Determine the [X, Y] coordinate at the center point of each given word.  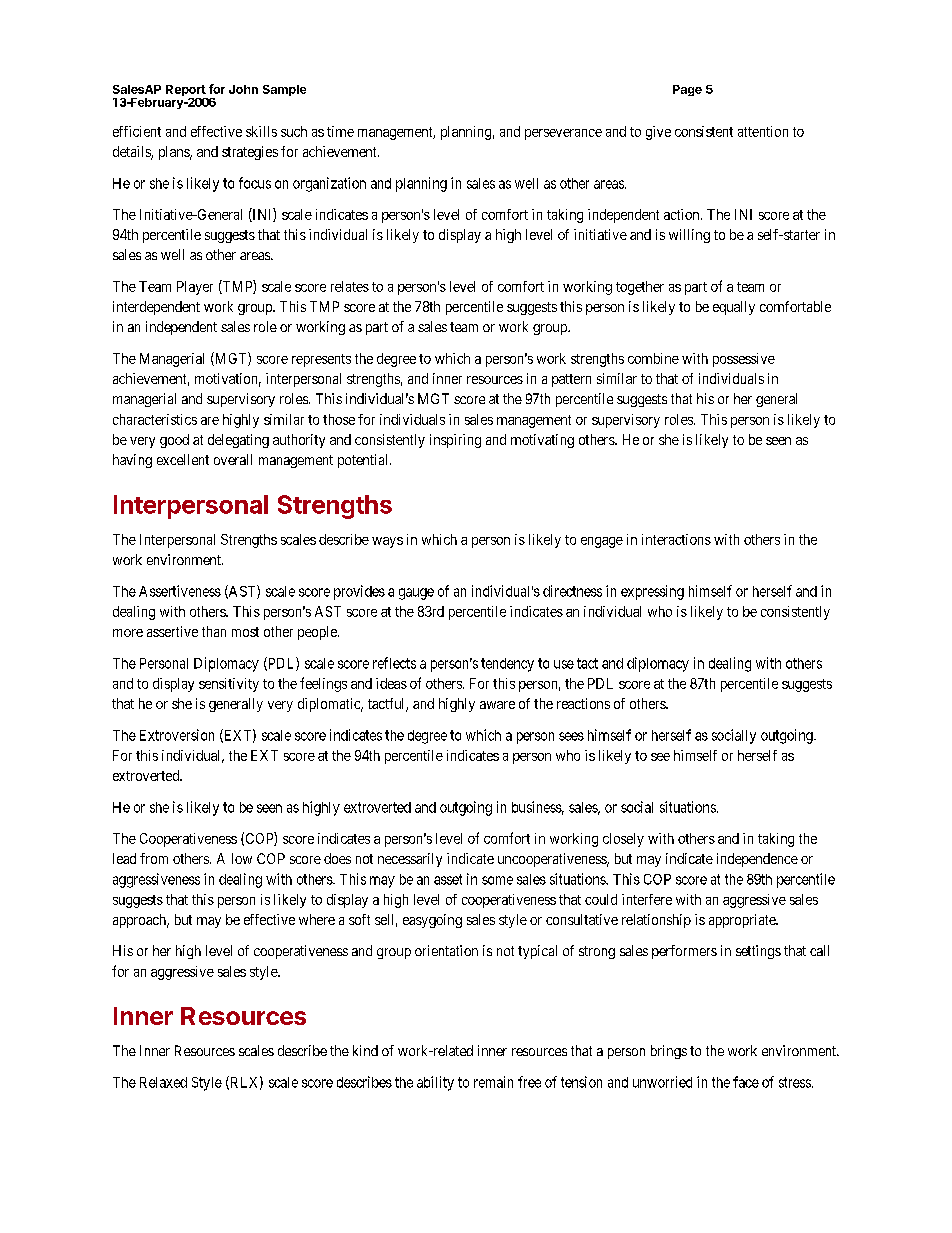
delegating [238, 441]
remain [493, 1082]
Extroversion [177, 735]
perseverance [563, 134]
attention [763, 131]
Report [186, 92]
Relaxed [163, 1082]
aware [497, 705]
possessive [744, 360]
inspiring [455, 441]
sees [571, 736]
